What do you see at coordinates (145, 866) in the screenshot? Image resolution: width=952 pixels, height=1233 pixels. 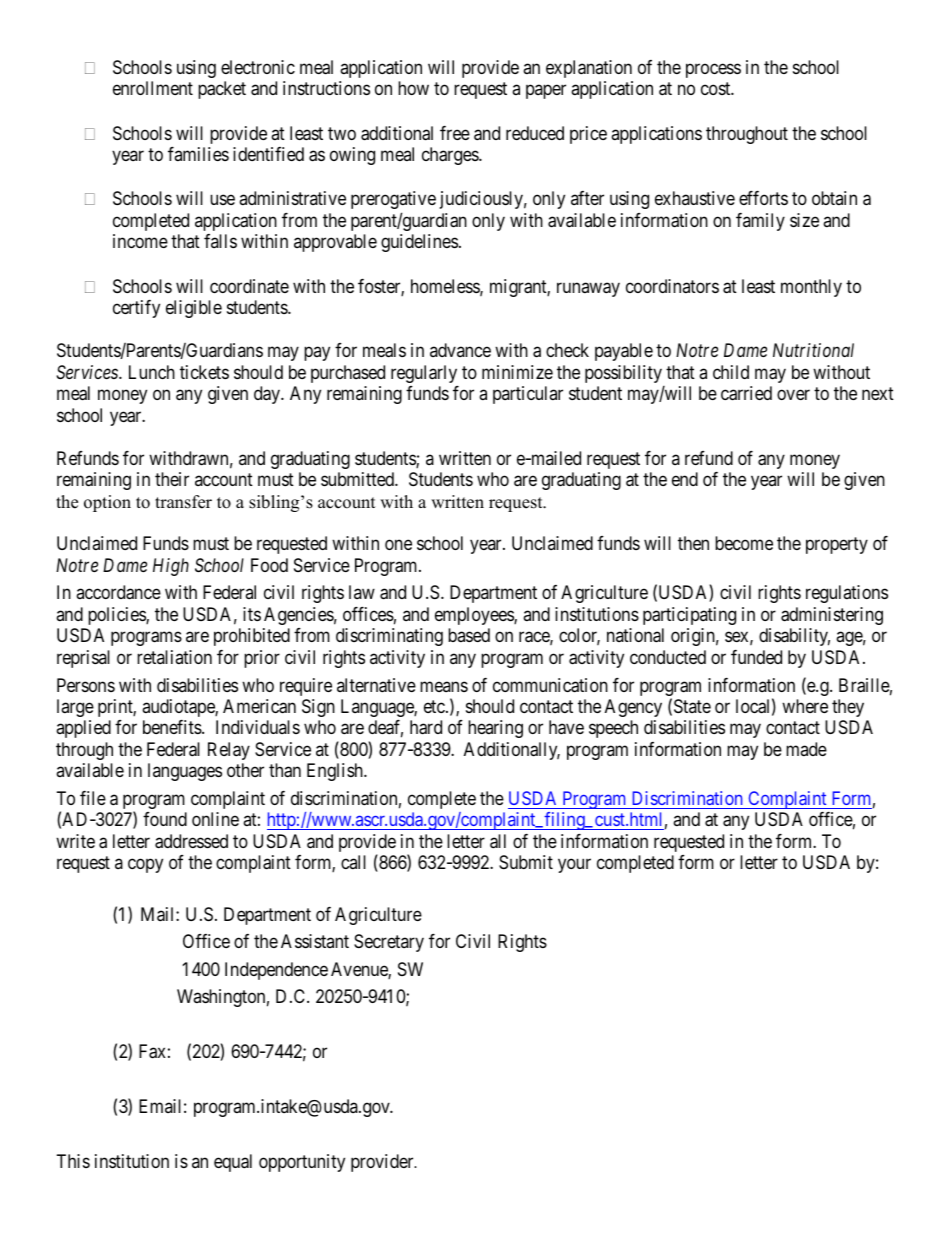 I see `copy` at bounding box center [145, 866].
